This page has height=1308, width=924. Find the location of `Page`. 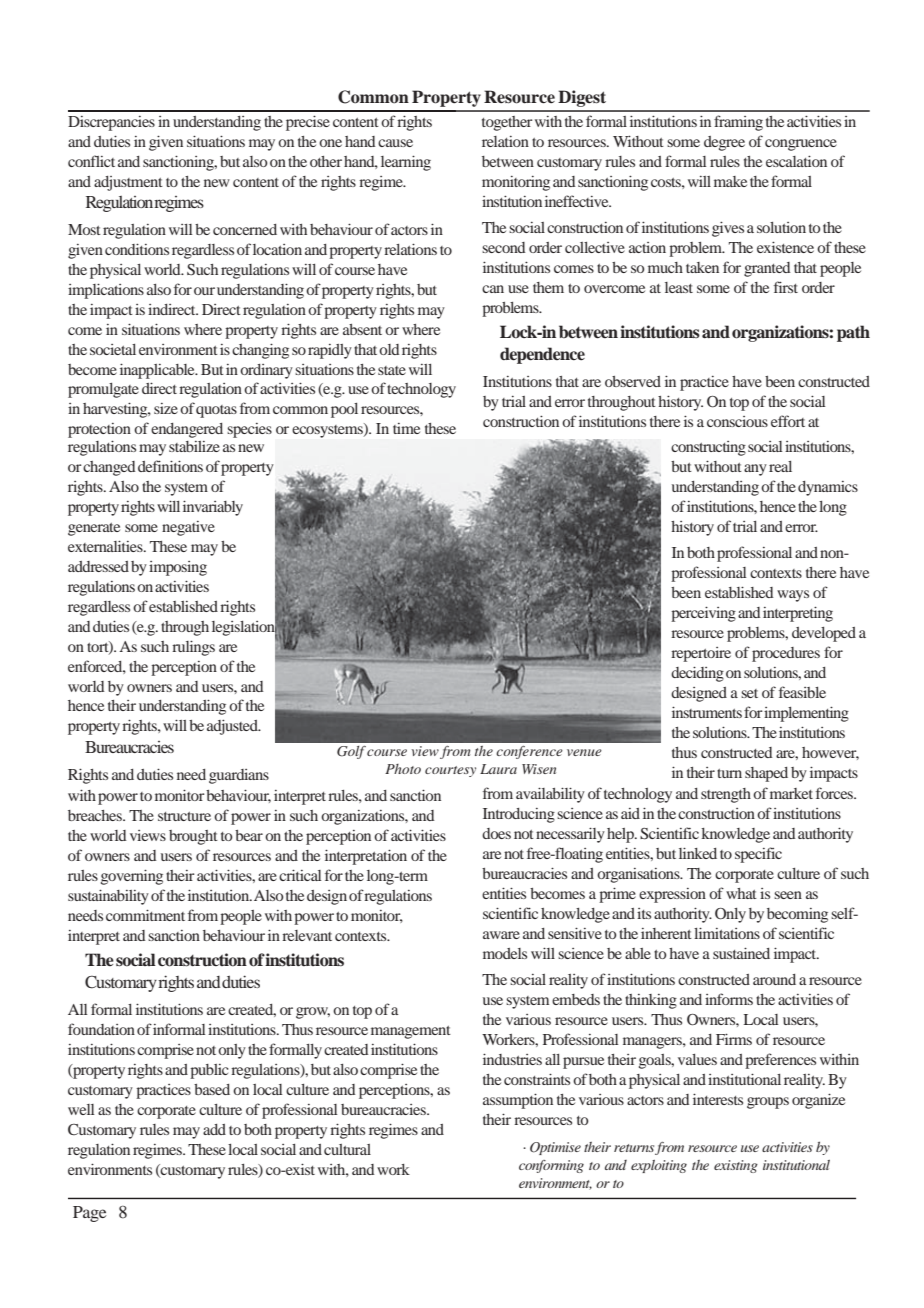

Page is located at coordinates (90, 1214).
